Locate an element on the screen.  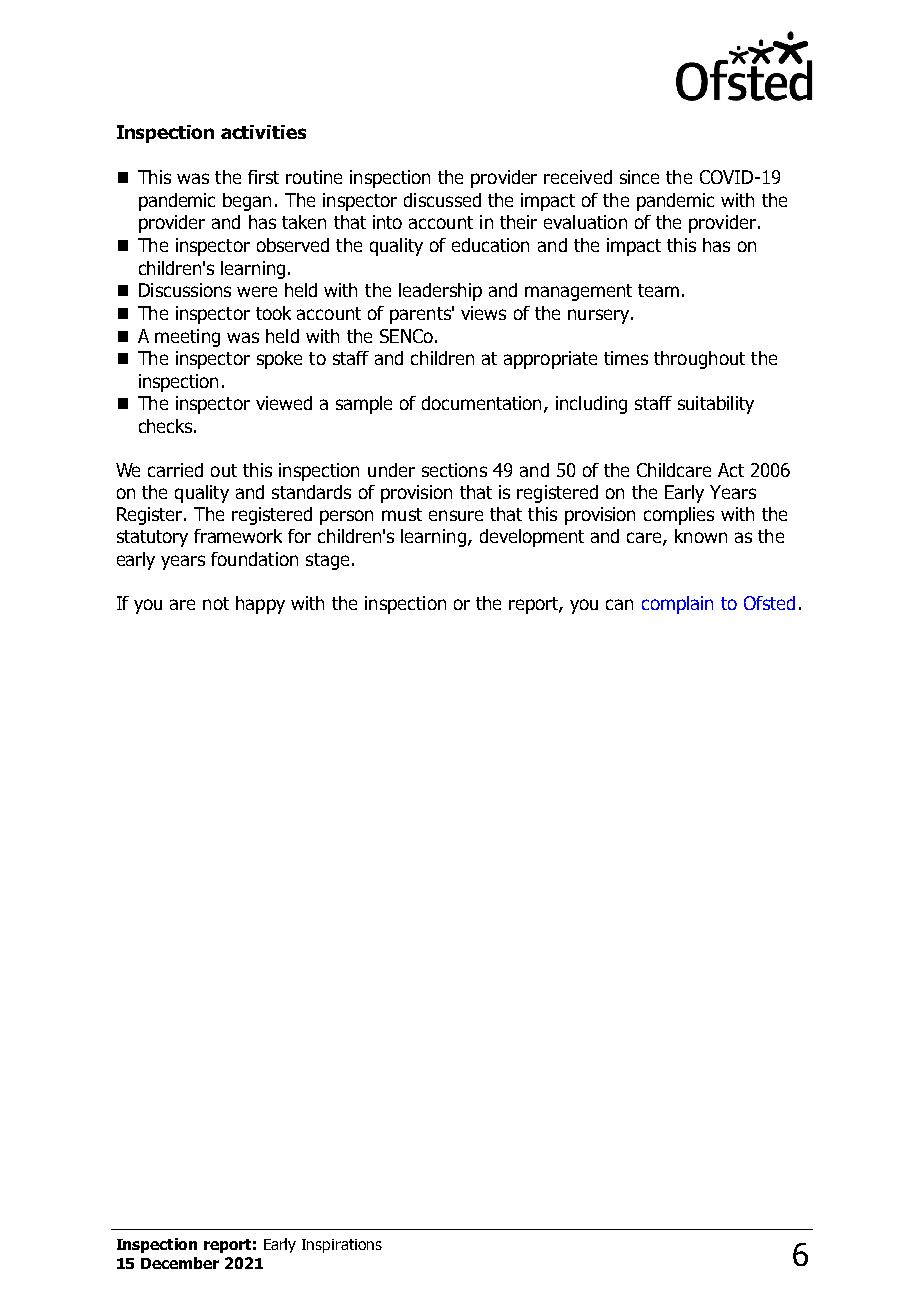
ensure is located at coordinates (456, 515).
